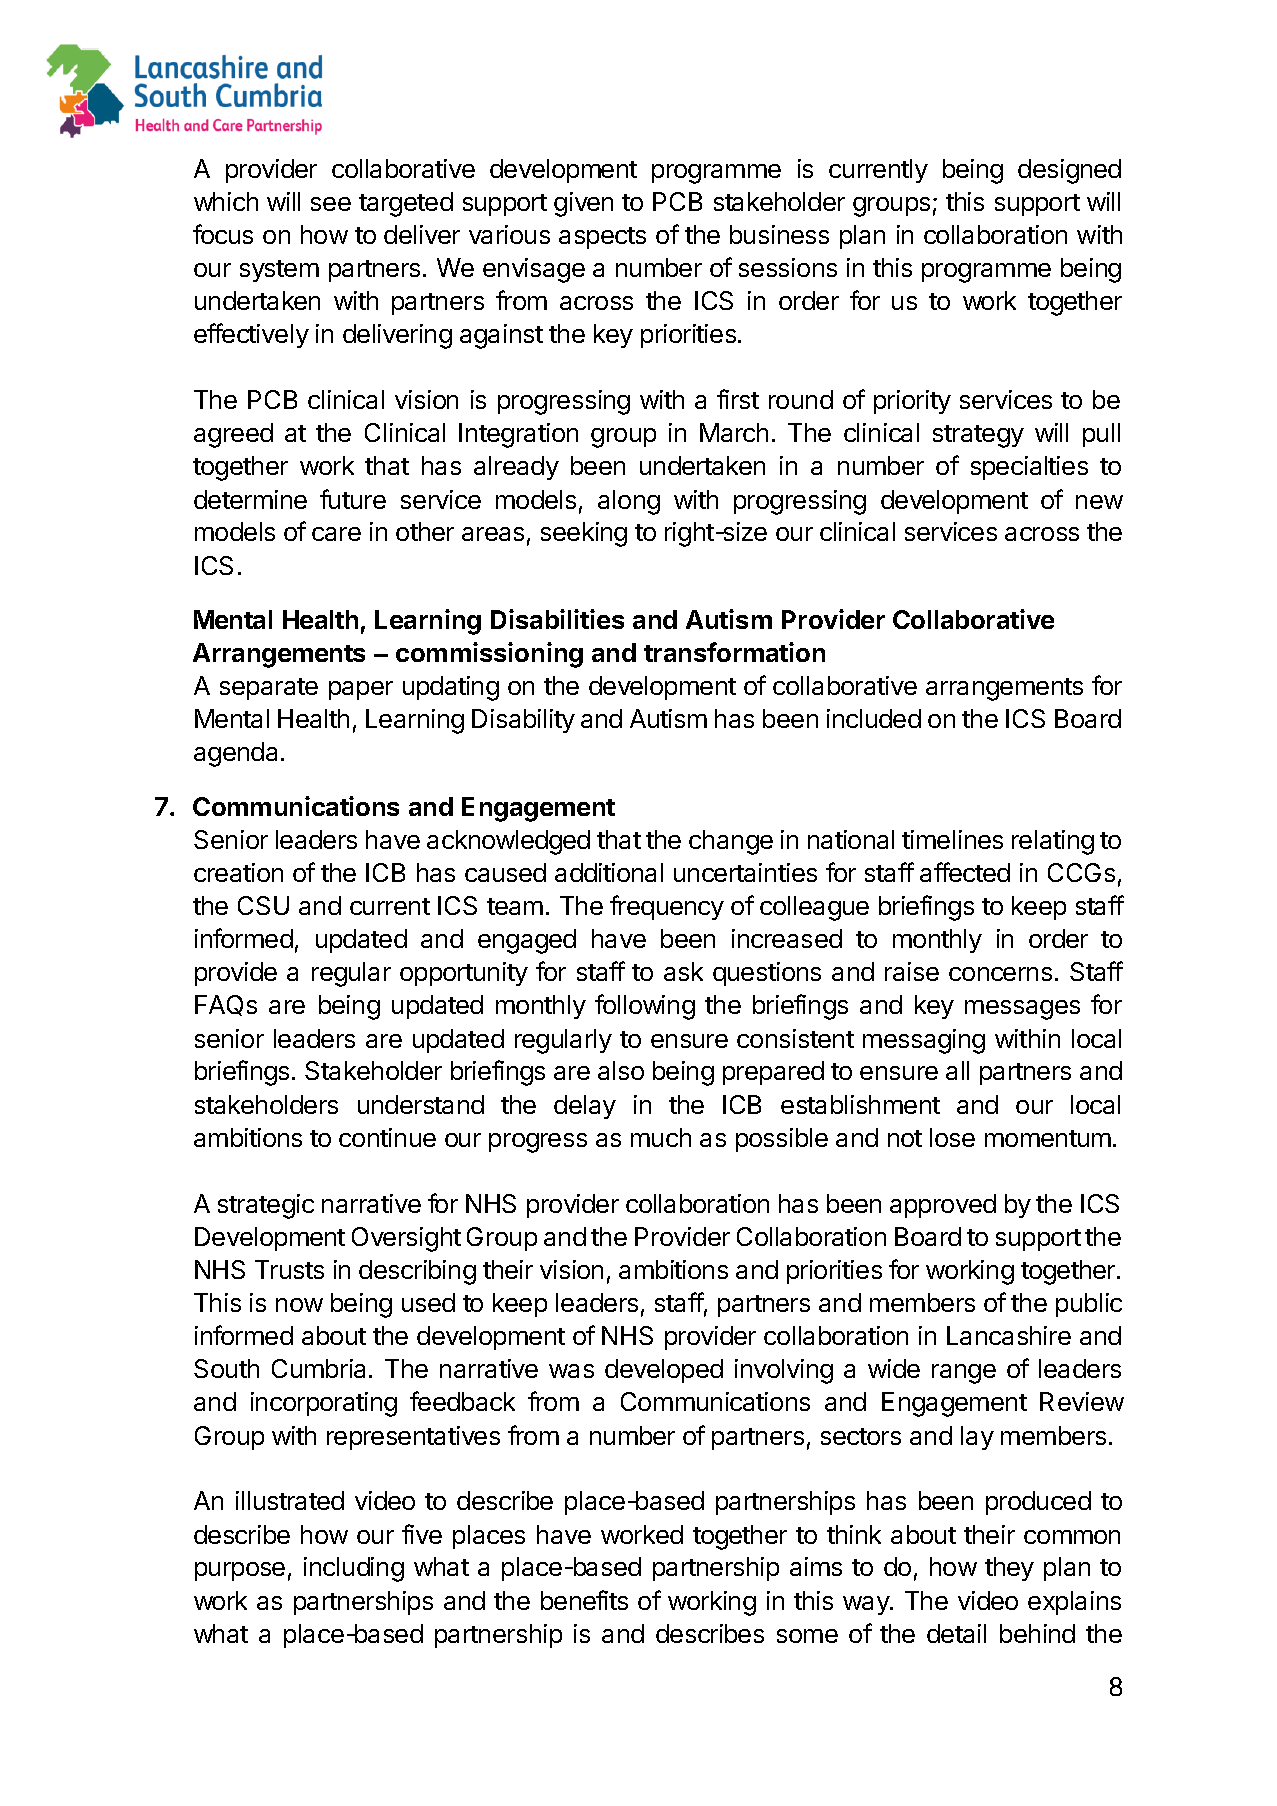 Image resolution: width=1277 pixels, height=1806 pixels. Describe the element at coordinates (667, 907) in the screenshot. I see `frequency` at that location.
